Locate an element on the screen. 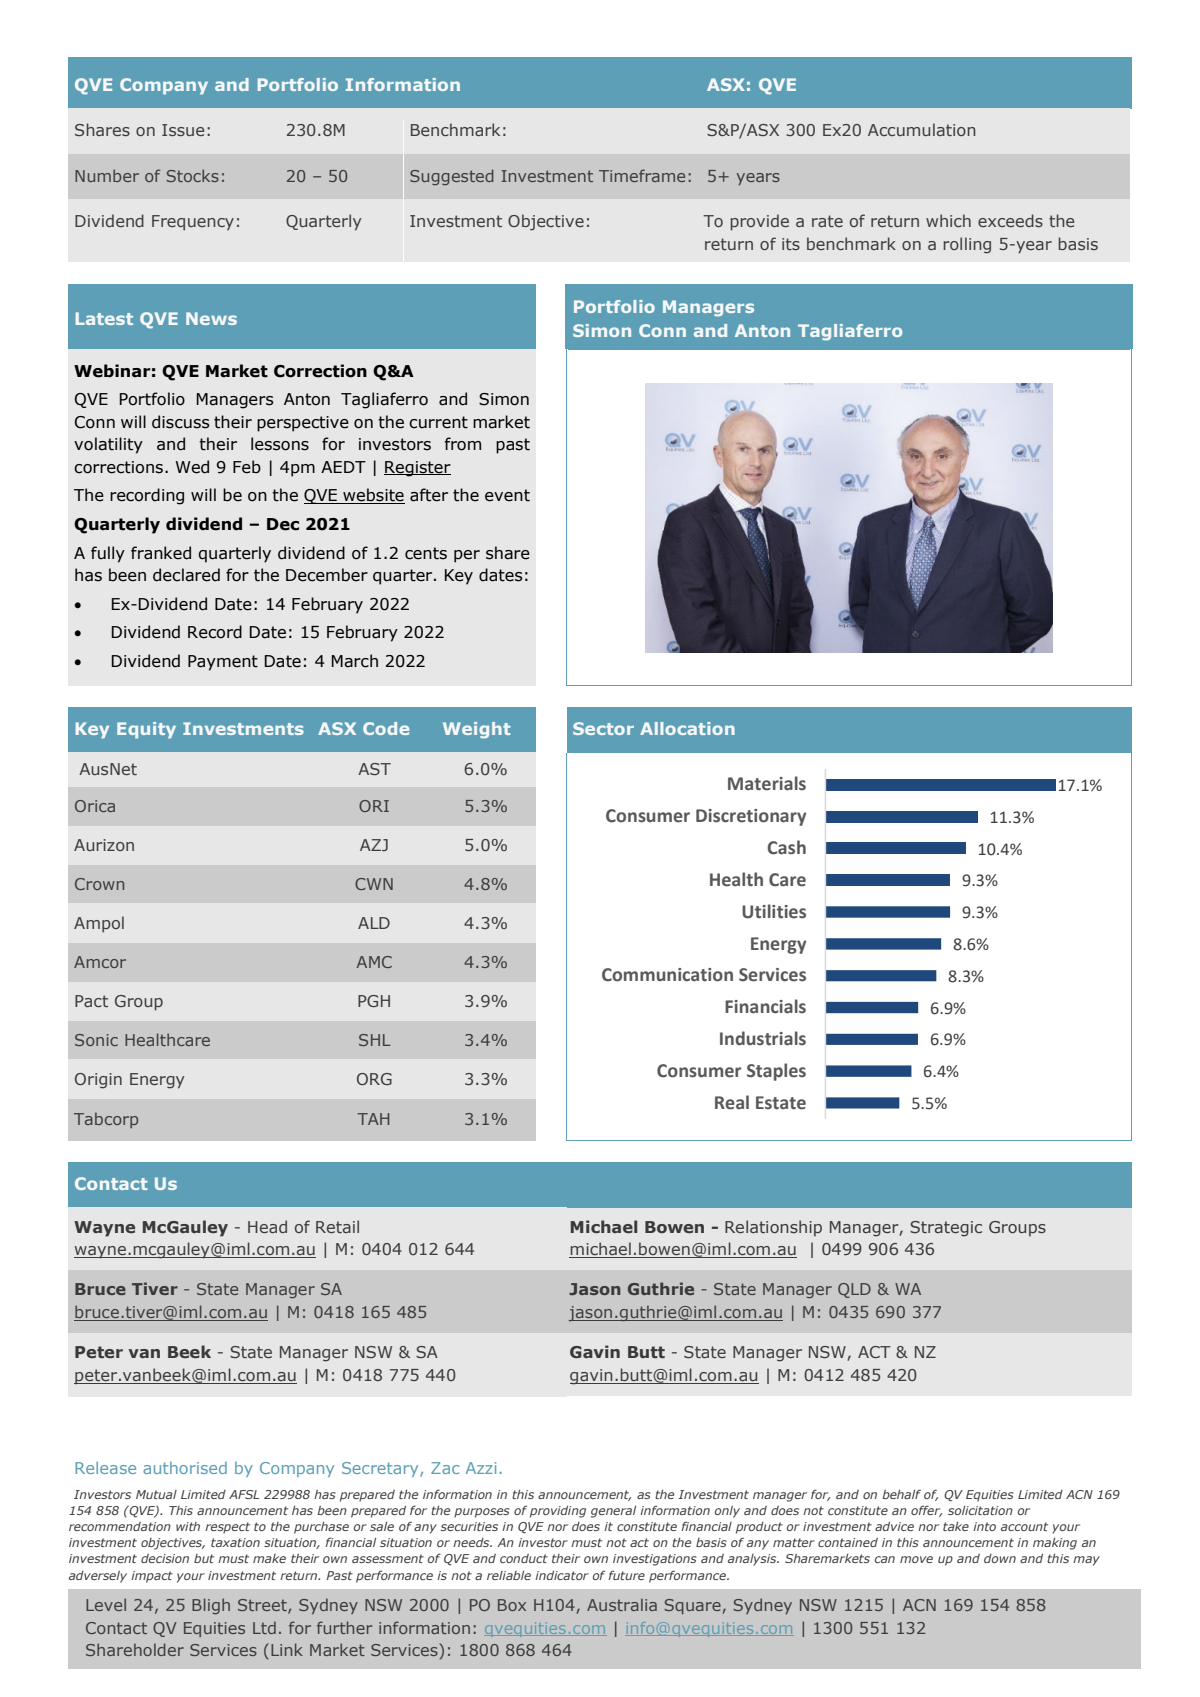 The width and height of the screenshot is (1200, 1697). rolling is located at coordinates (967, 245).
